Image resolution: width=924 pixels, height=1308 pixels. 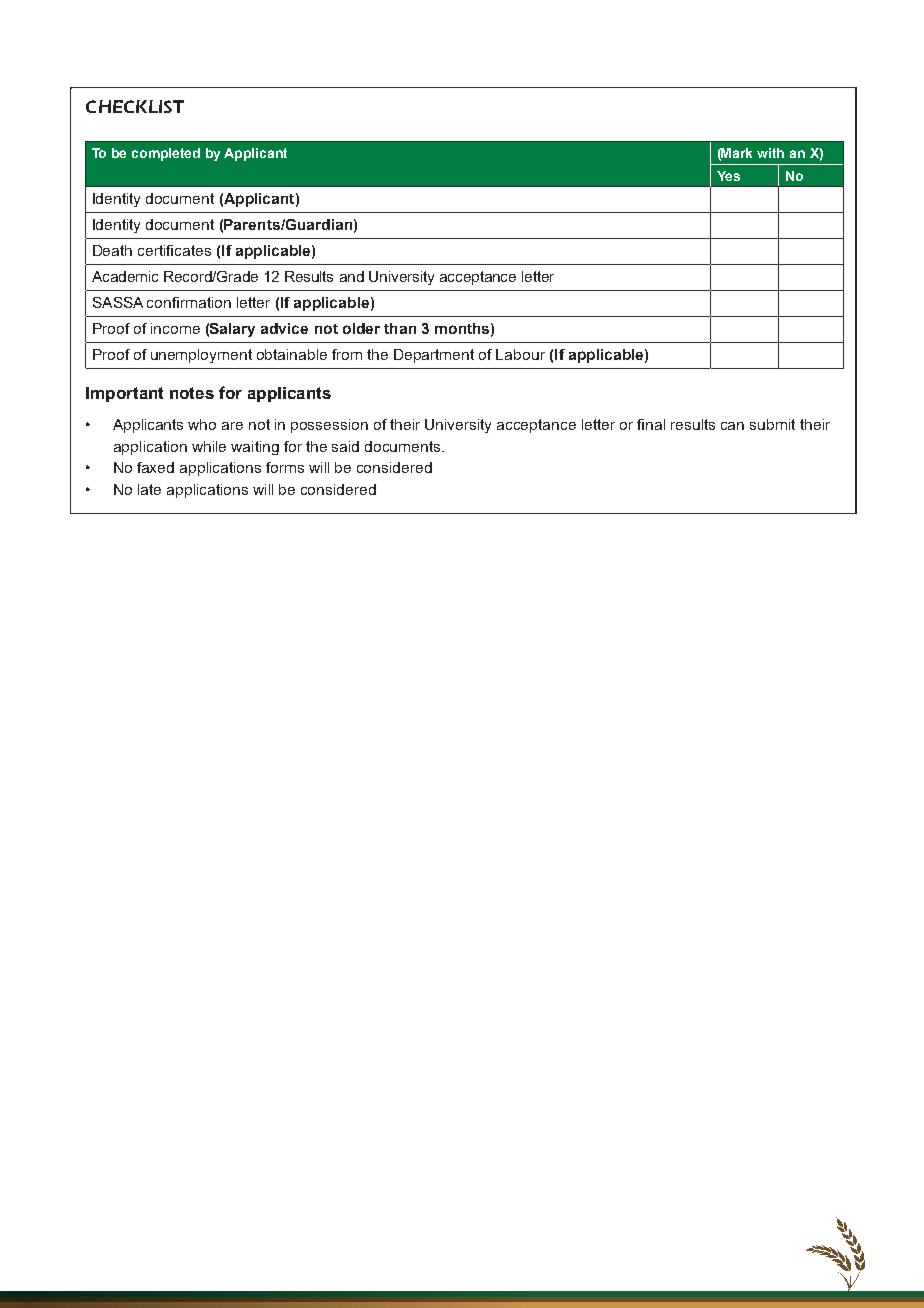 What do you see at coordinates (345, 446) in the screenshot?
I see `said` at bounding box center [345, 446].
